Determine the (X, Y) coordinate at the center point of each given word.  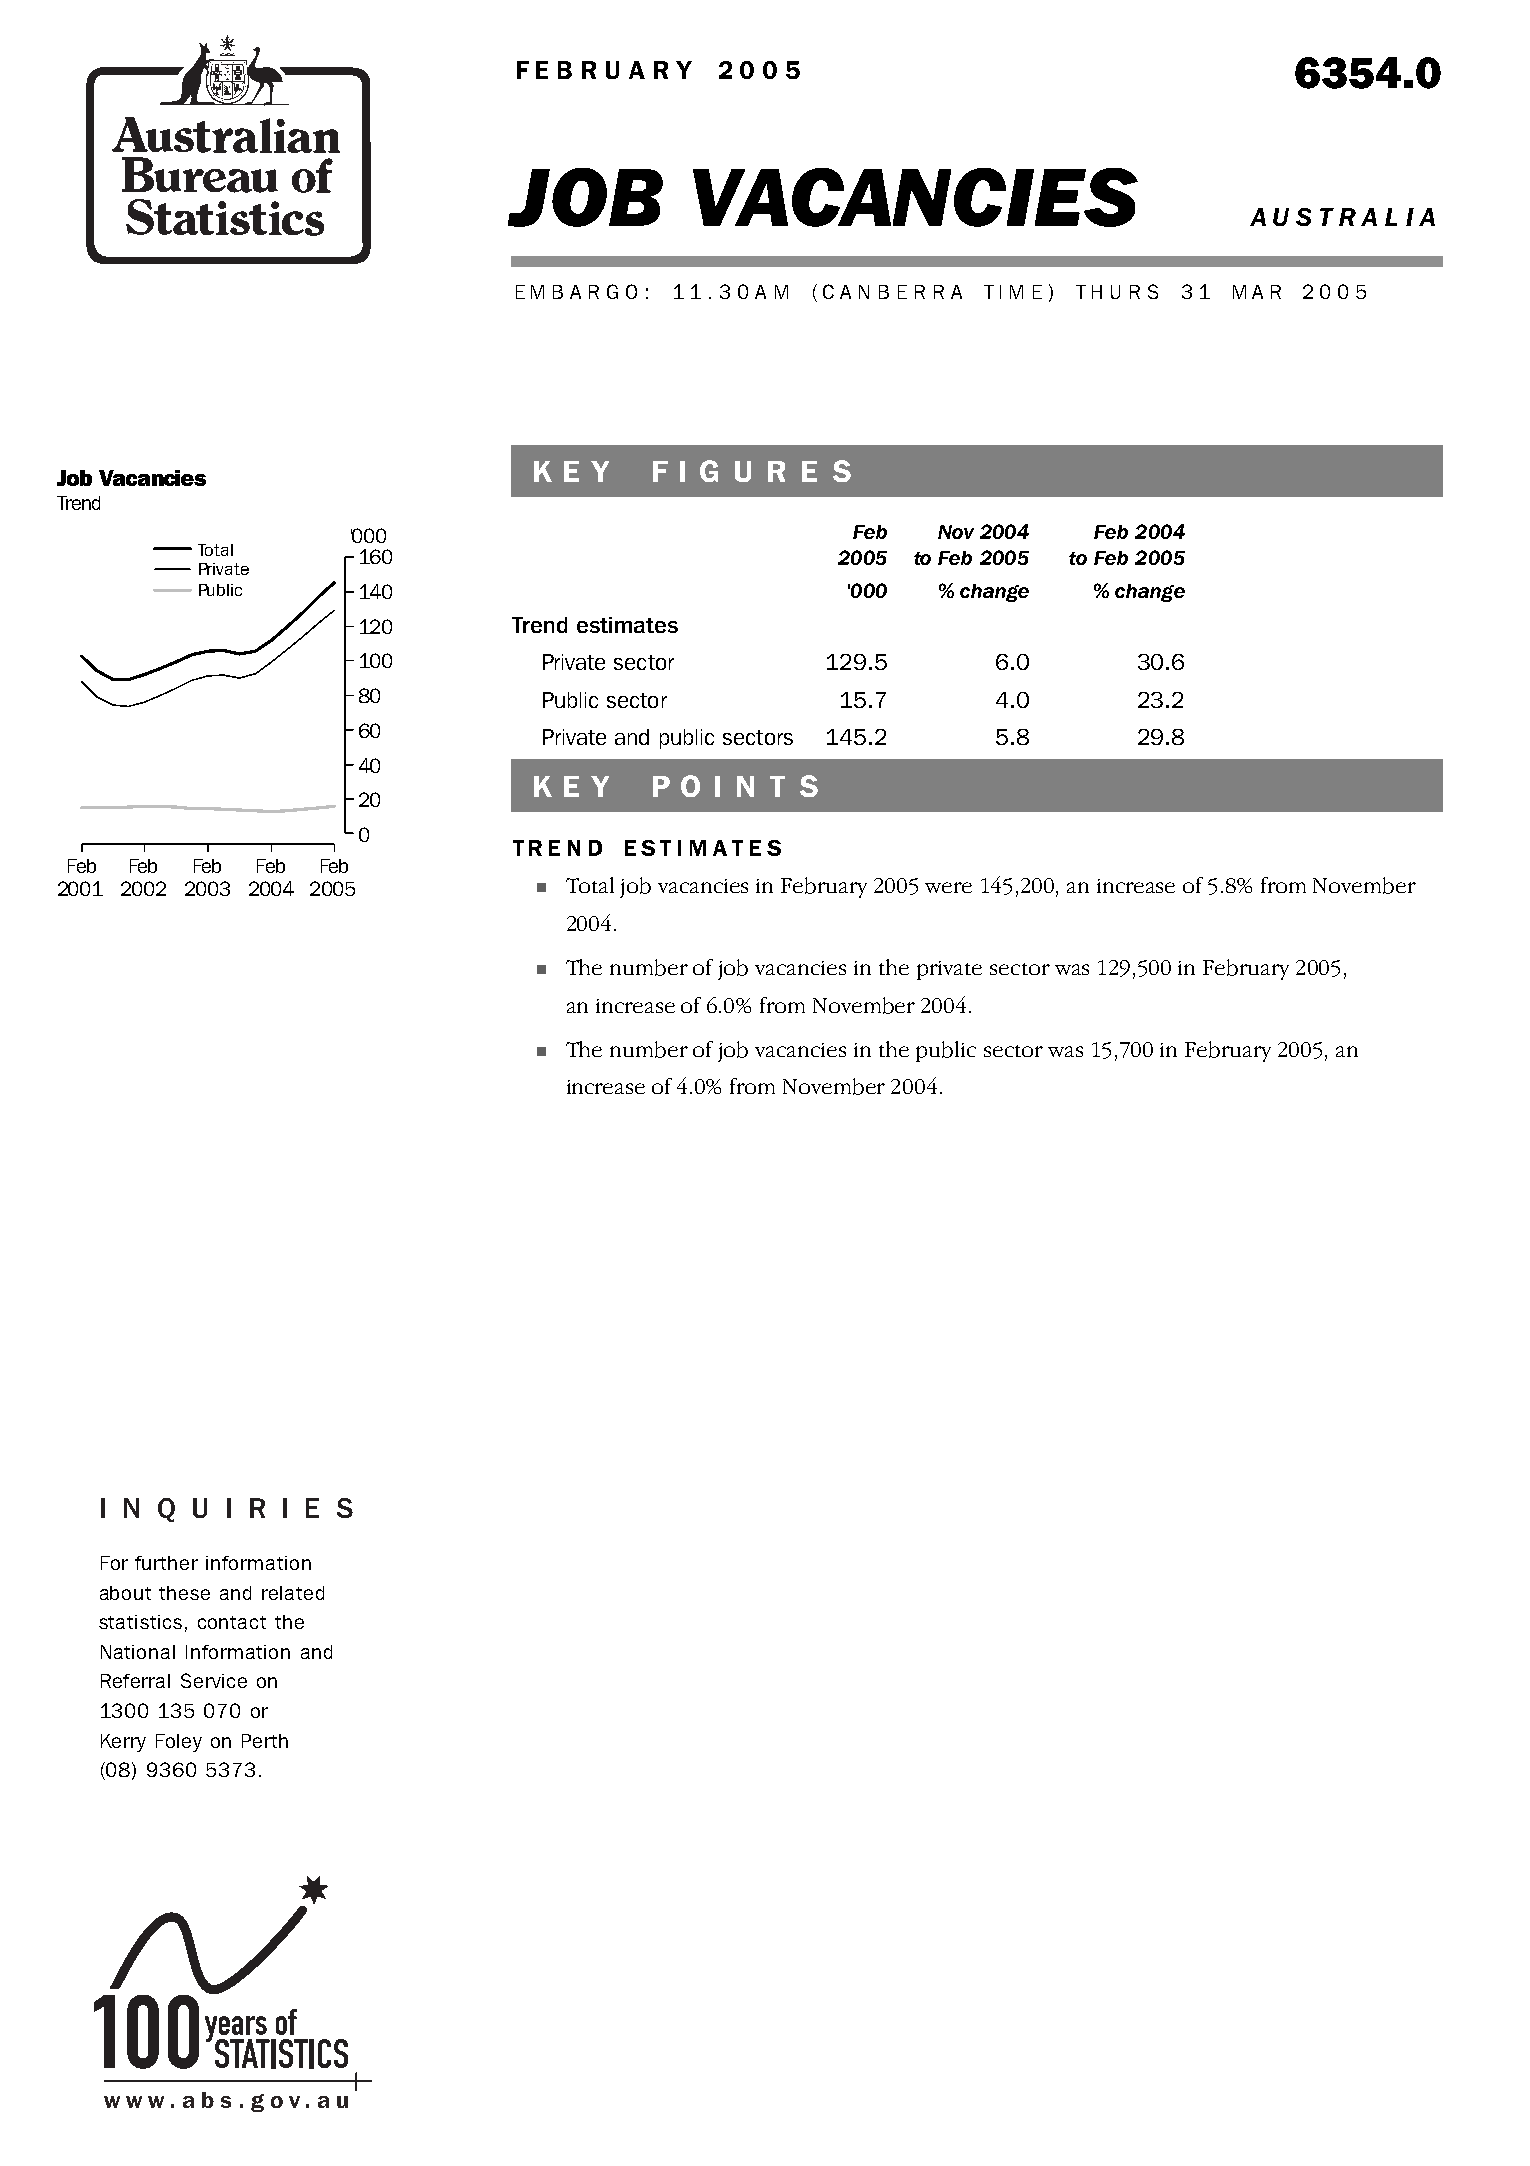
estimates (627, 625)
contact (232, 1622)
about (125, 1593)
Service (214, 1680)
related (293, 1593)
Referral (135, 1681)
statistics (140, 1622)
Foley (179, 1743)
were (948, 887)
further (166, 1563)
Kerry (123, 1743)
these (184, 1593)
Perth (265, 1741)
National (138, 1652)
